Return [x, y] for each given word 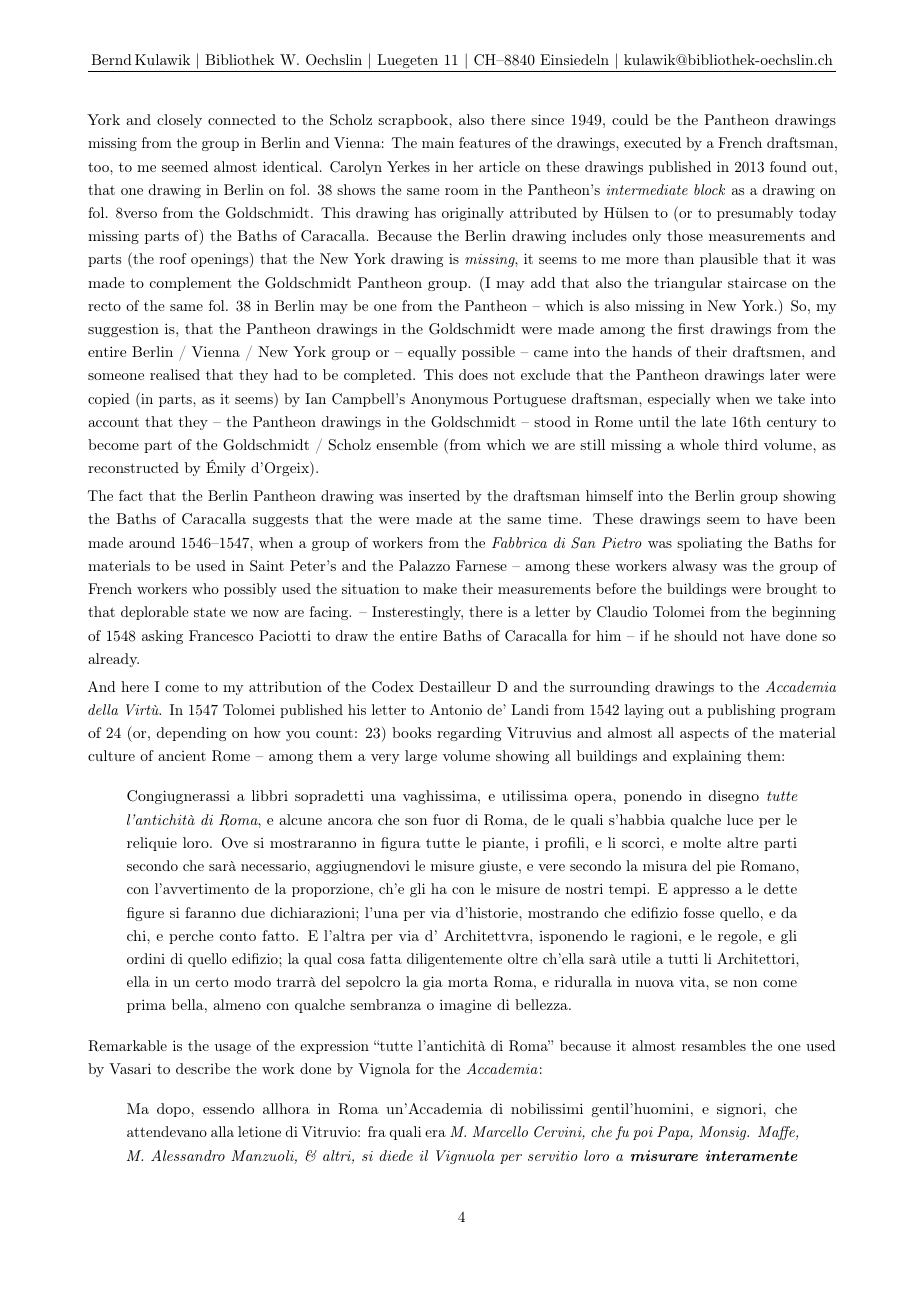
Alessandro [188, 1155]
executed [652, 142]
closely [179, 121]
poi [643, 1133]
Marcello [500, 1131]
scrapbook [414, 121]
